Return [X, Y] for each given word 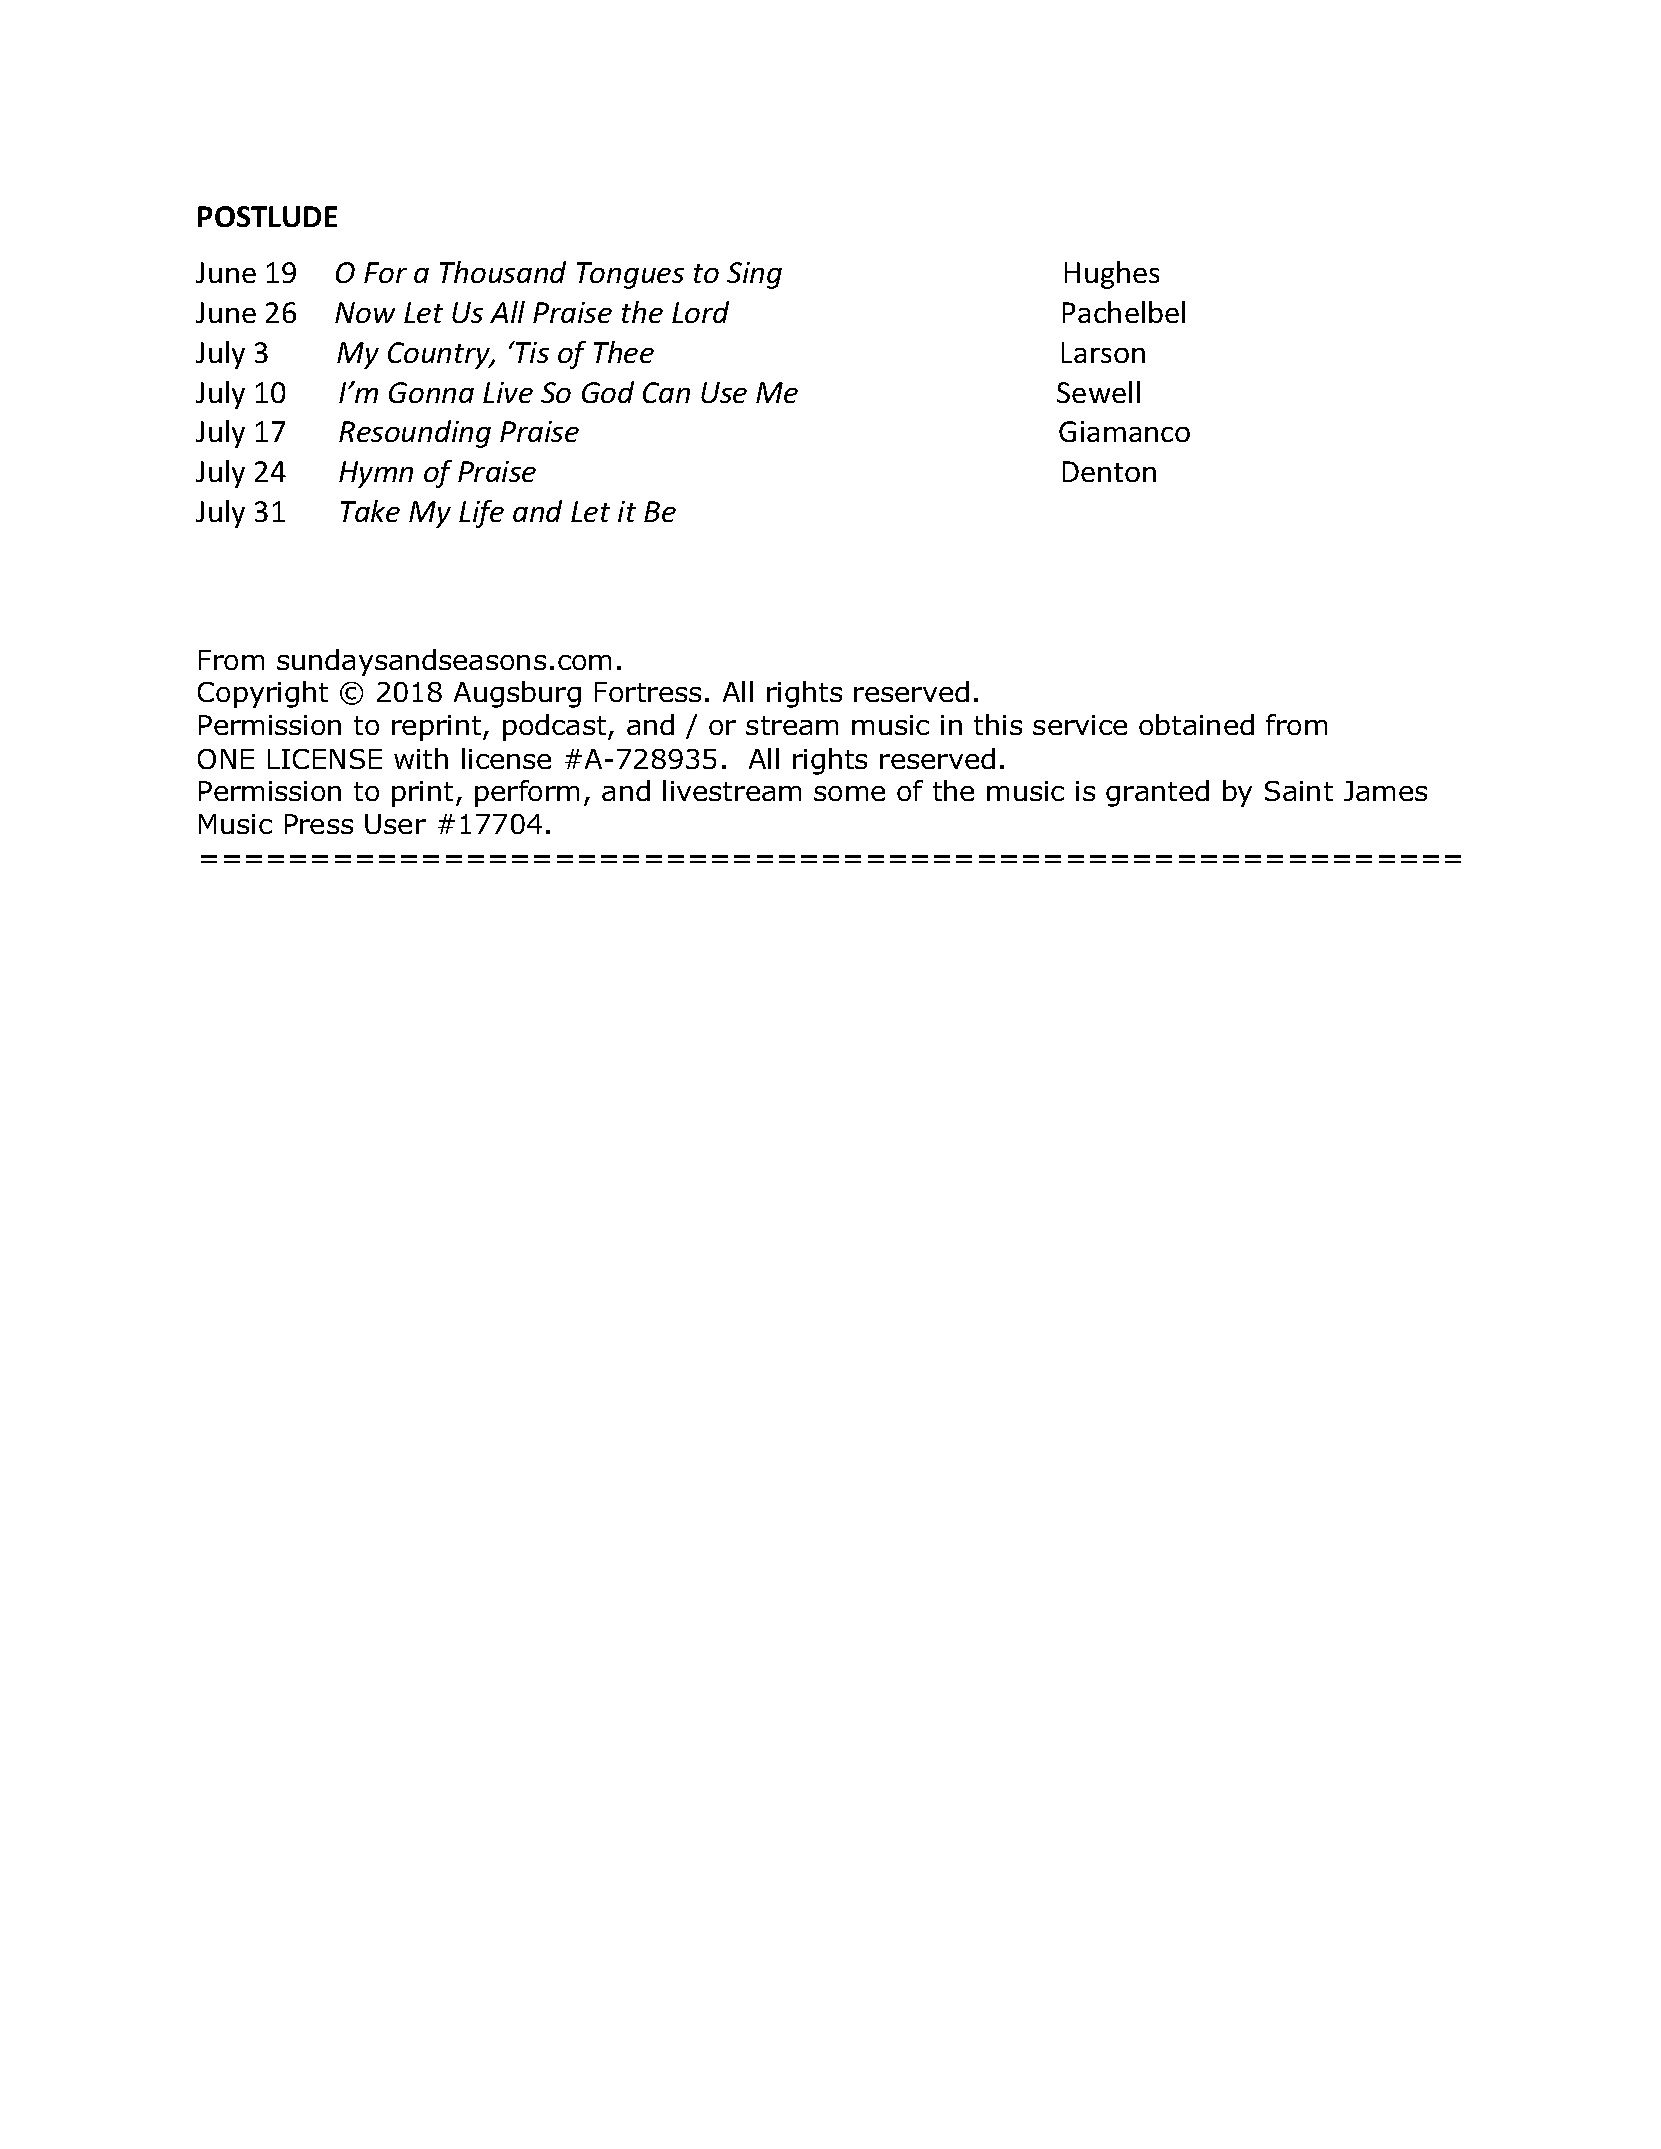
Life [481, 514]
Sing [754, 275]
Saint [1299, 791]
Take [370, 511]
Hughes [1112, 275]
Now [365, 312]
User [395, 824]
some [849, 793]
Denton [1109, 471]
